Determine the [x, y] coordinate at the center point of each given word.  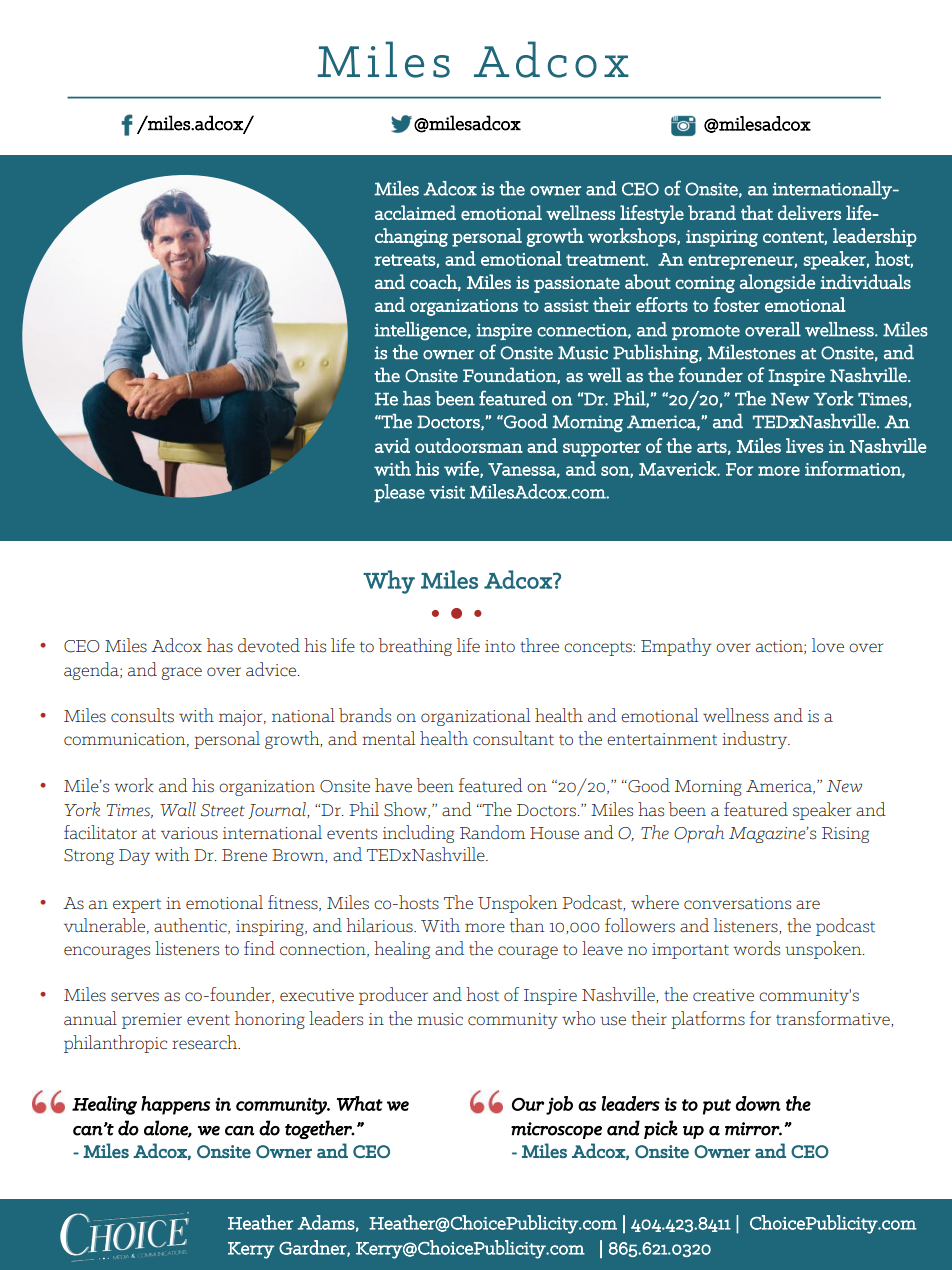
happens [175, 1105]
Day [134, 857]
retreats [405, 260]
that [757, 212]
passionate [577, 284]
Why [389, 582]
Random [492, 832]
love [828, 645]
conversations [737, 903]
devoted [269, 645]
